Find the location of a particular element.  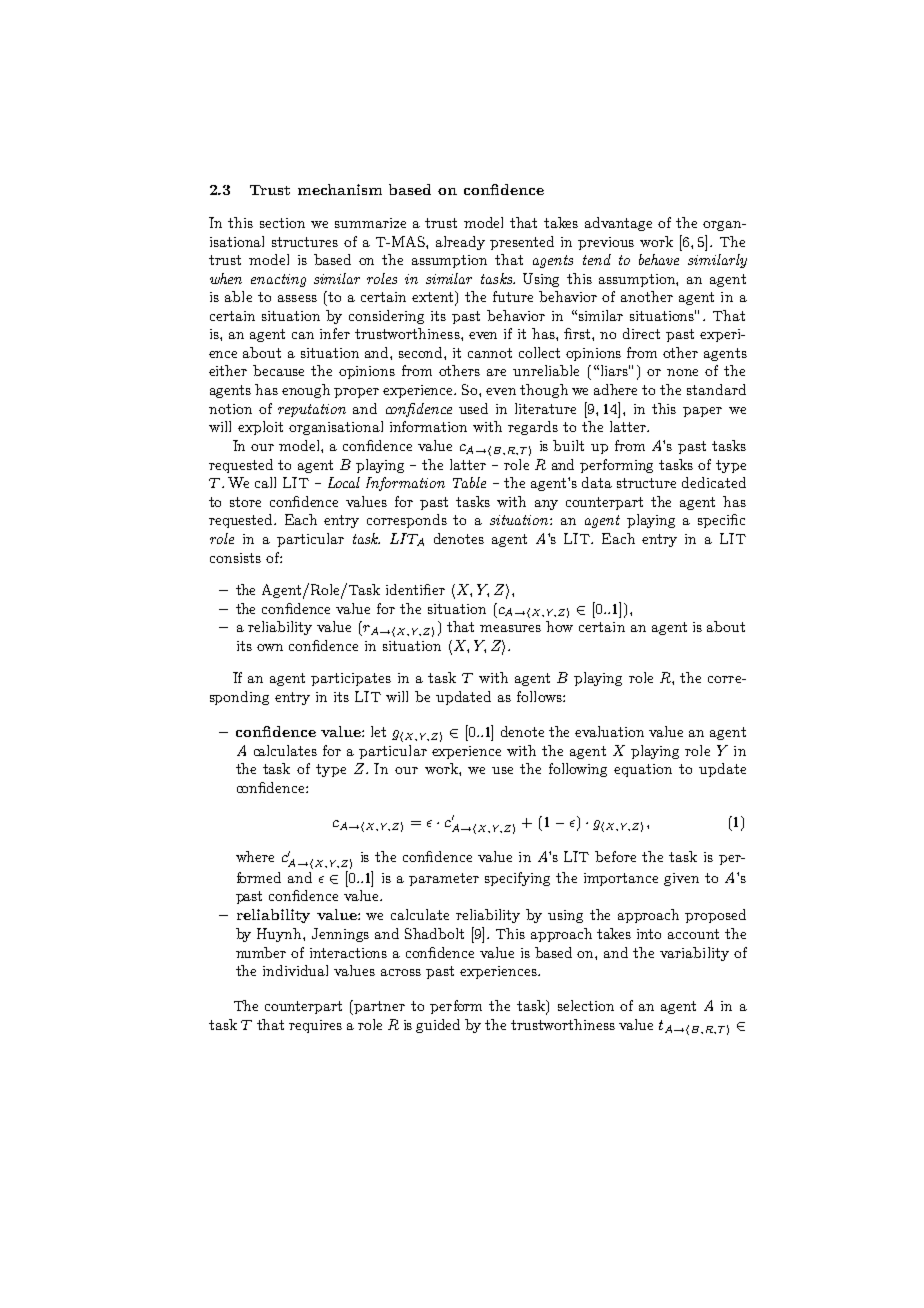

equation is located at coordinates (643, 770).
